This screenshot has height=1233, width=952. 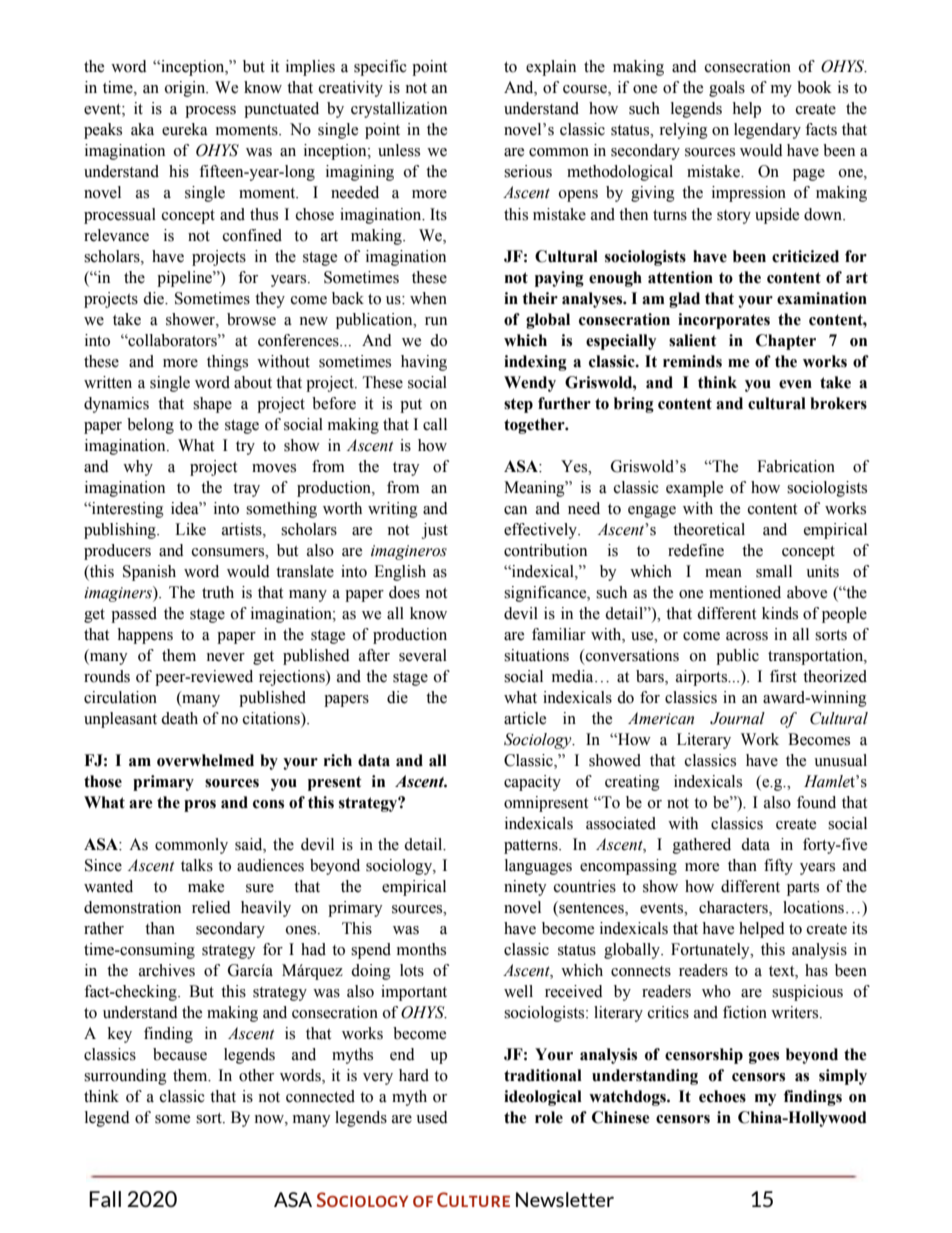 I want to click on Culture, so click(x=473, y=1199).
